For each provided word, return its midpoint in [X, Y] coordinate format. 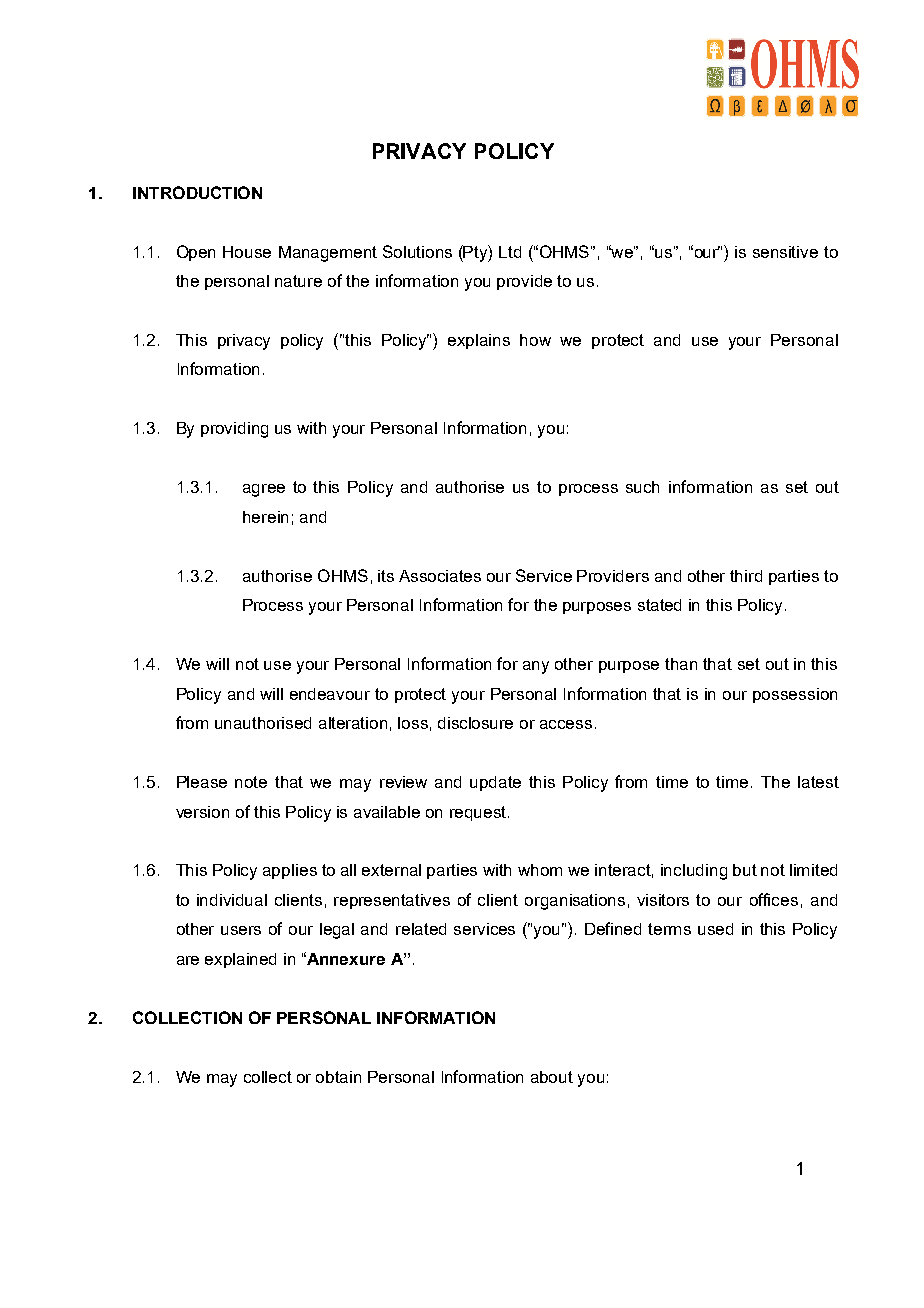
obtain [338, 1077]
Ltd [510, 252]
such [642, 487]
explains [479, 341]
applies [290, 871]
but [745, 870]
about [552, 1077]
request [479, 813]
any [536, 667]
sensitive [785, 252]
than [681, 664]
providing [234, 430]
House [247, 252]
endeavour [330, 694]
